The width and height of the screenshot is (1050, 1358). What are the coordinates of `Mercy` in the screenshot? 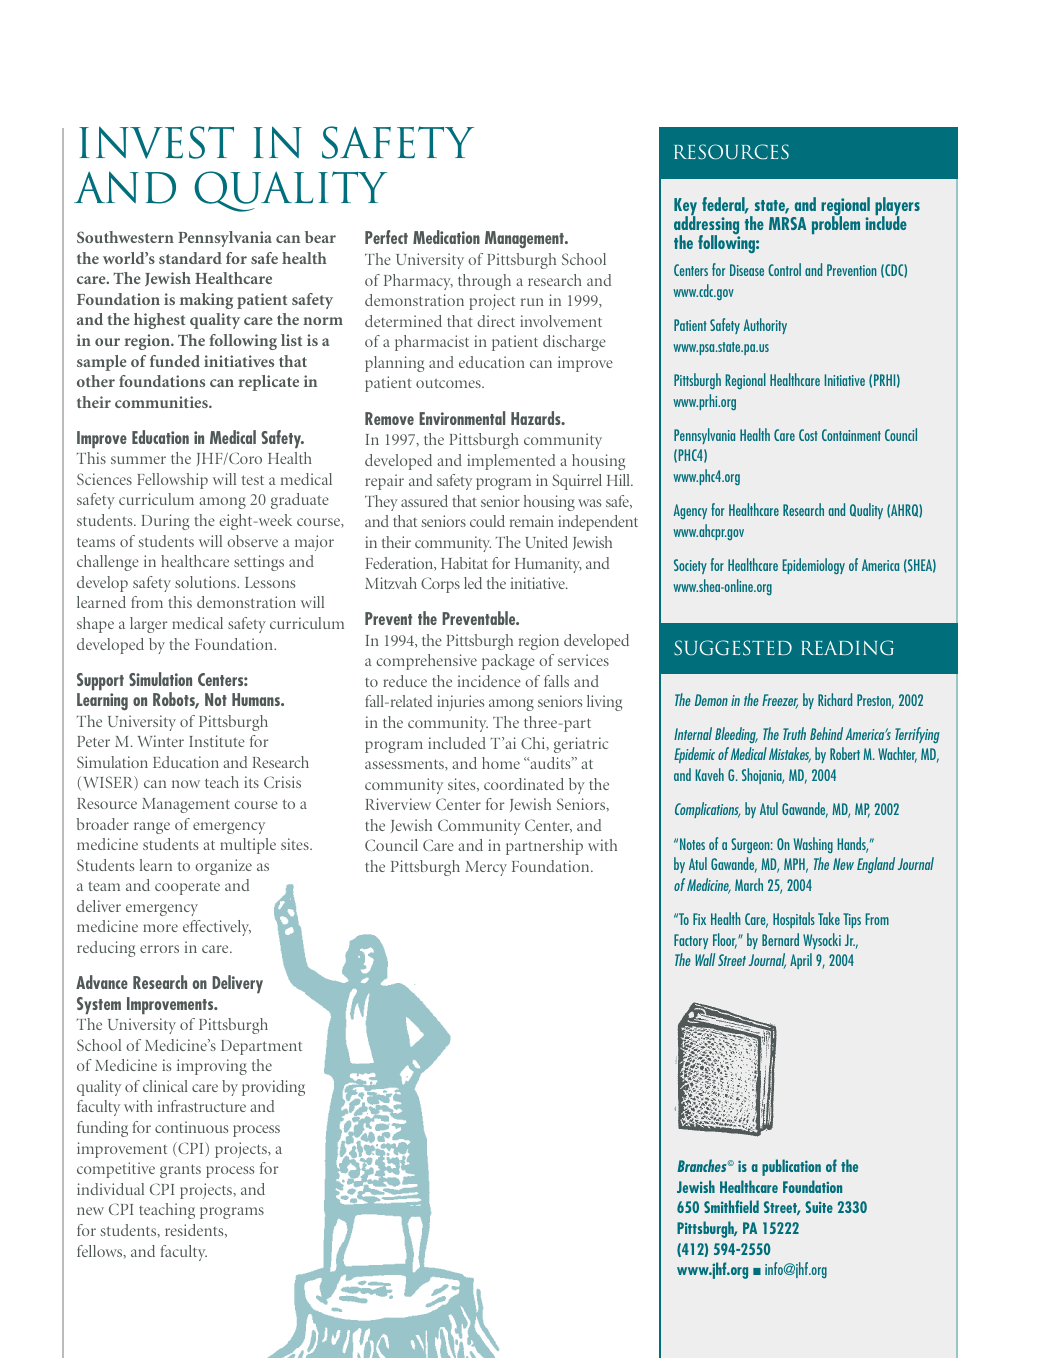 It's located at (486, 868).
